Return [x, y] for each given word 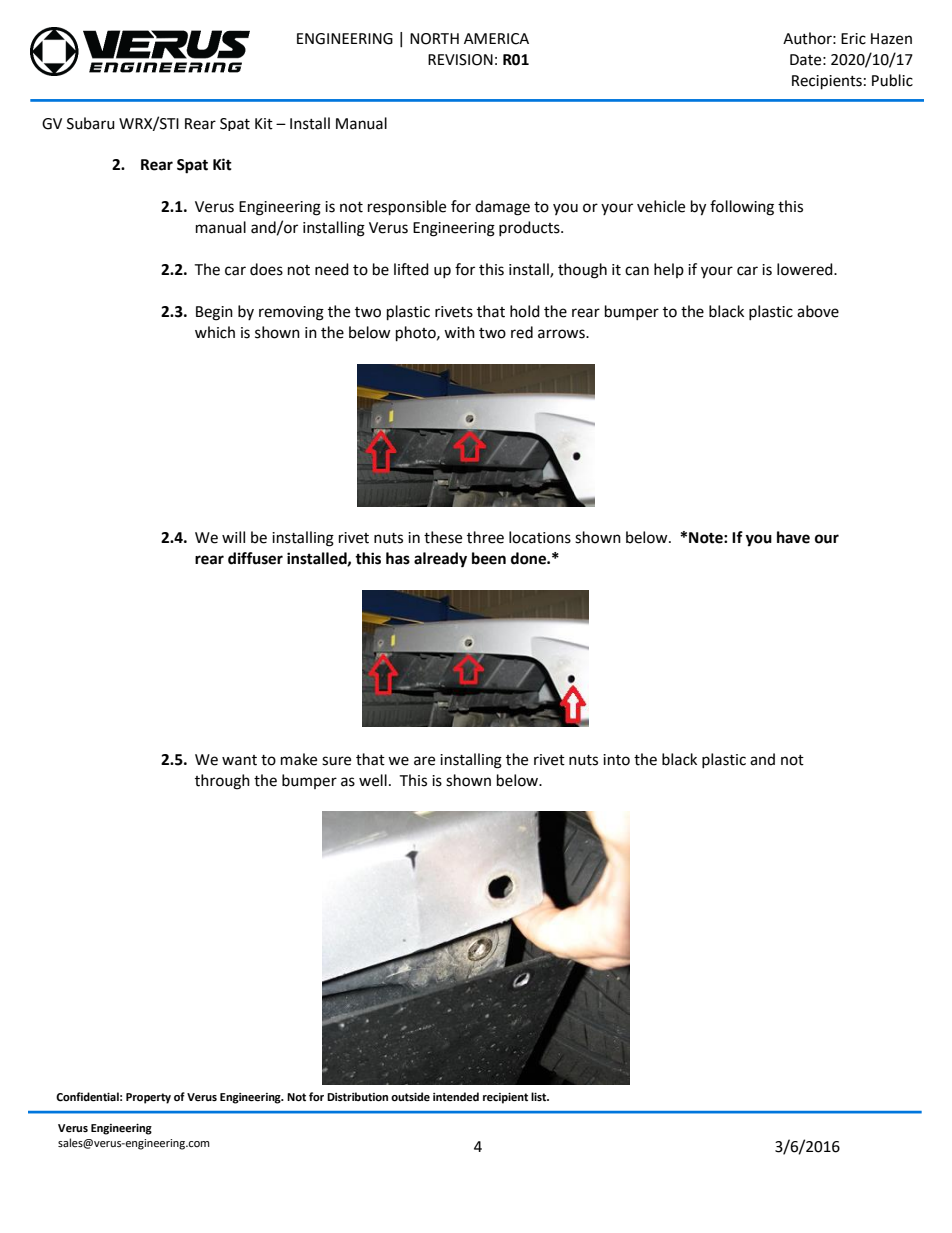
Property [148, 1098]
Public [892, 80]
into [616, 760]
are [424, 761]
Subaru [91, 123]
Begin [214, 313]
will [233, 537]
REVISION [460, 60]
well [373, 780]
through [222, 782]
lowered [806, 269]
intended [456, 1097]
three [485, 537]
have [793, 537]
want [239, 760]
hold [525, 311]
